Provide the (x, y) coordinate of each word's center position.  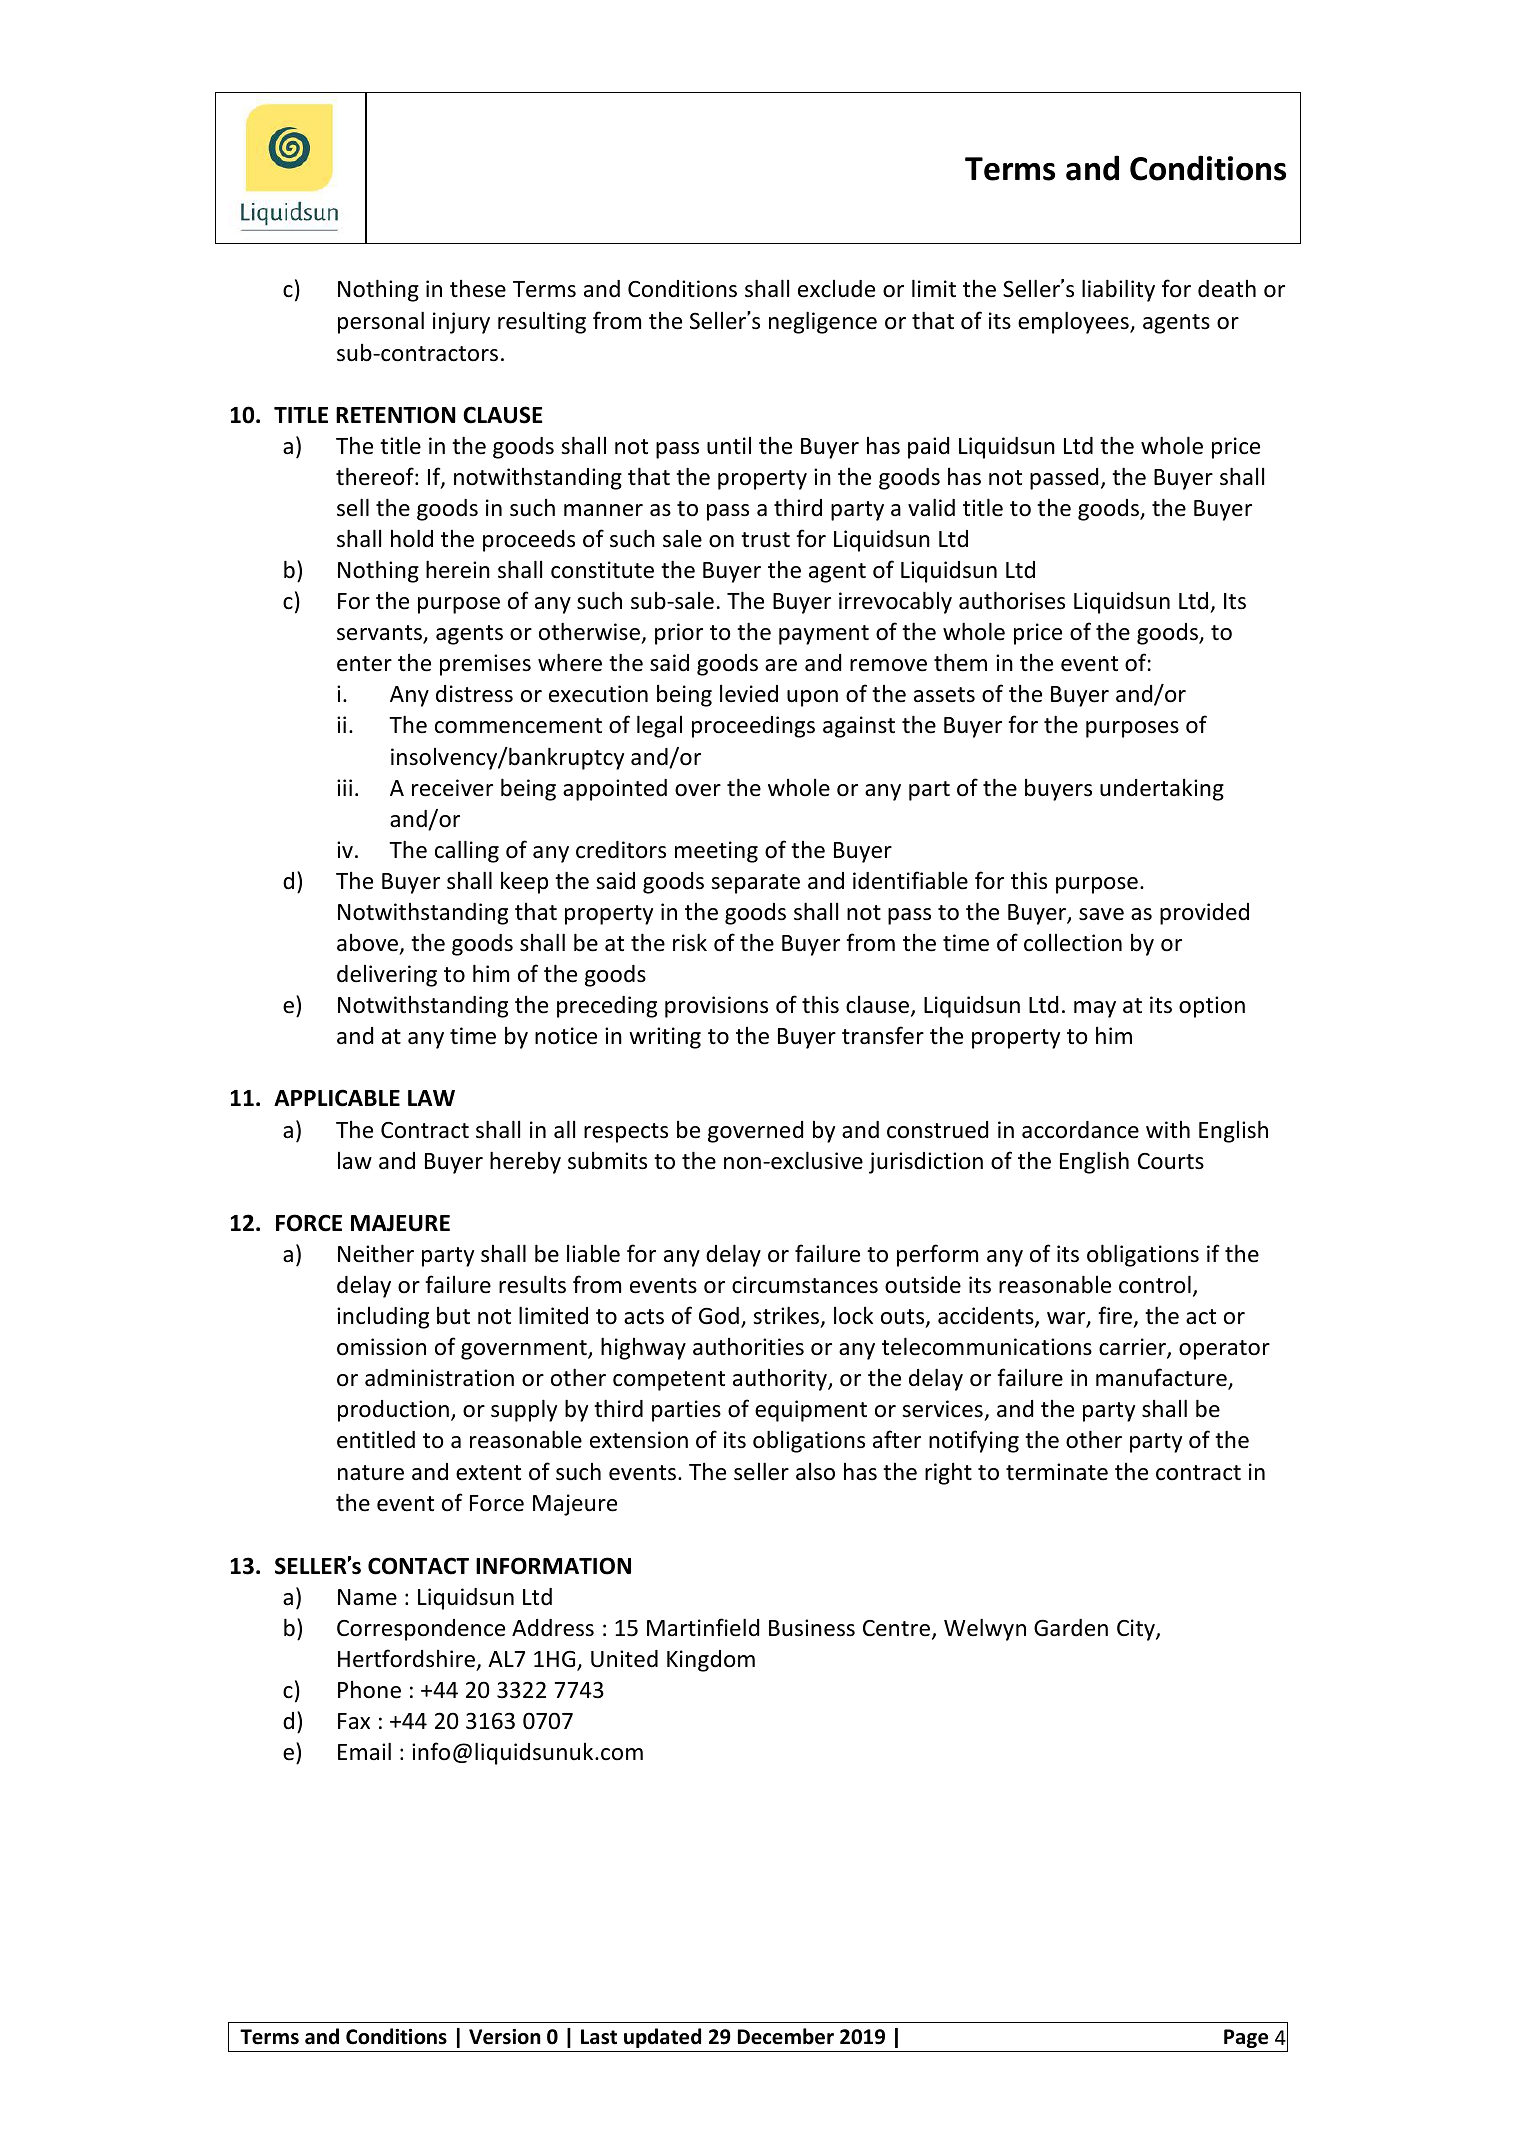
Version (505, 2037)
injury (461, 323)
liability (1118, 290)
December (786, 2036)
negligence (823, 322)
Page (1246, 2038)
